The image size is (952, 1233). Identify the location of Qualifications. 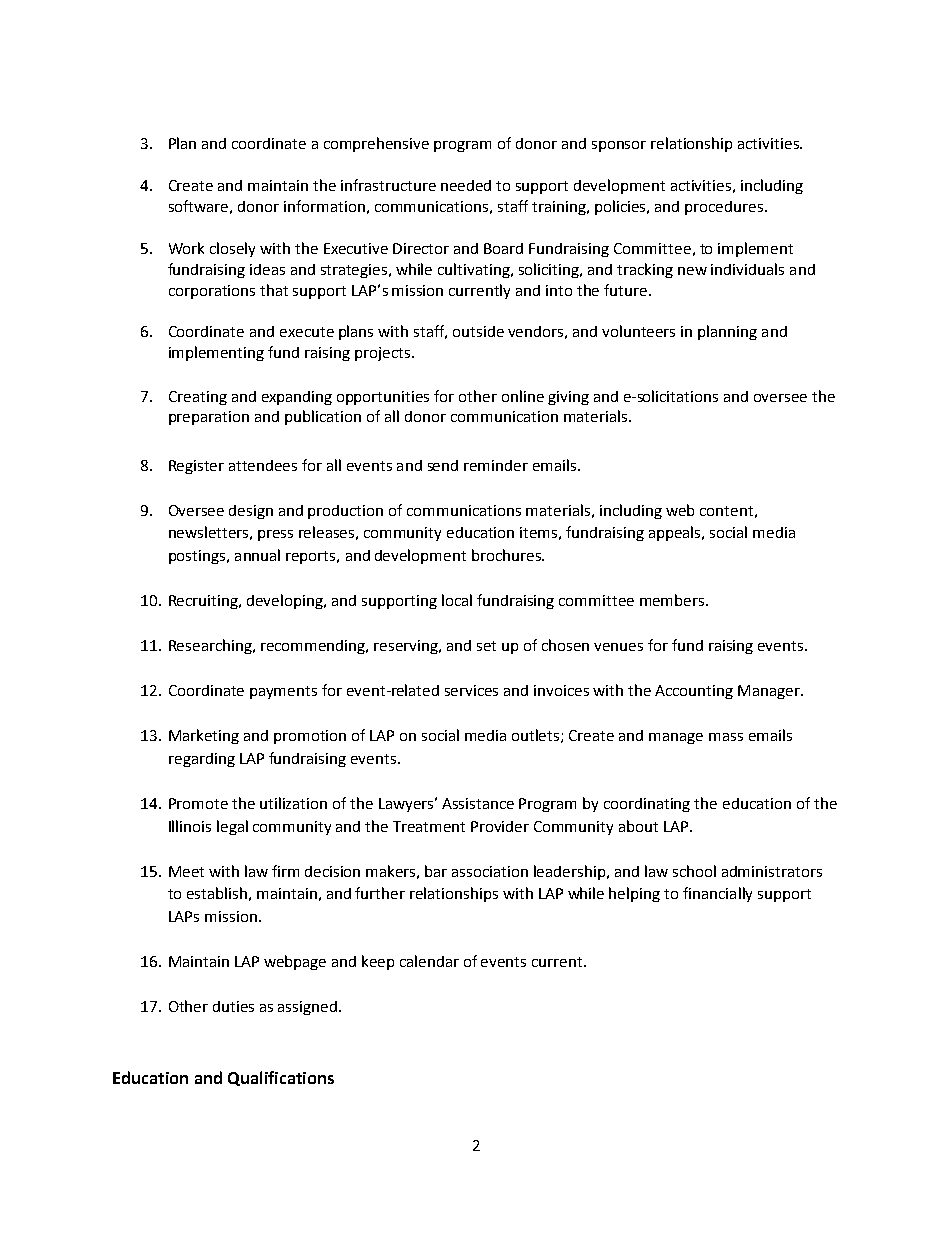
(281, 1078).
